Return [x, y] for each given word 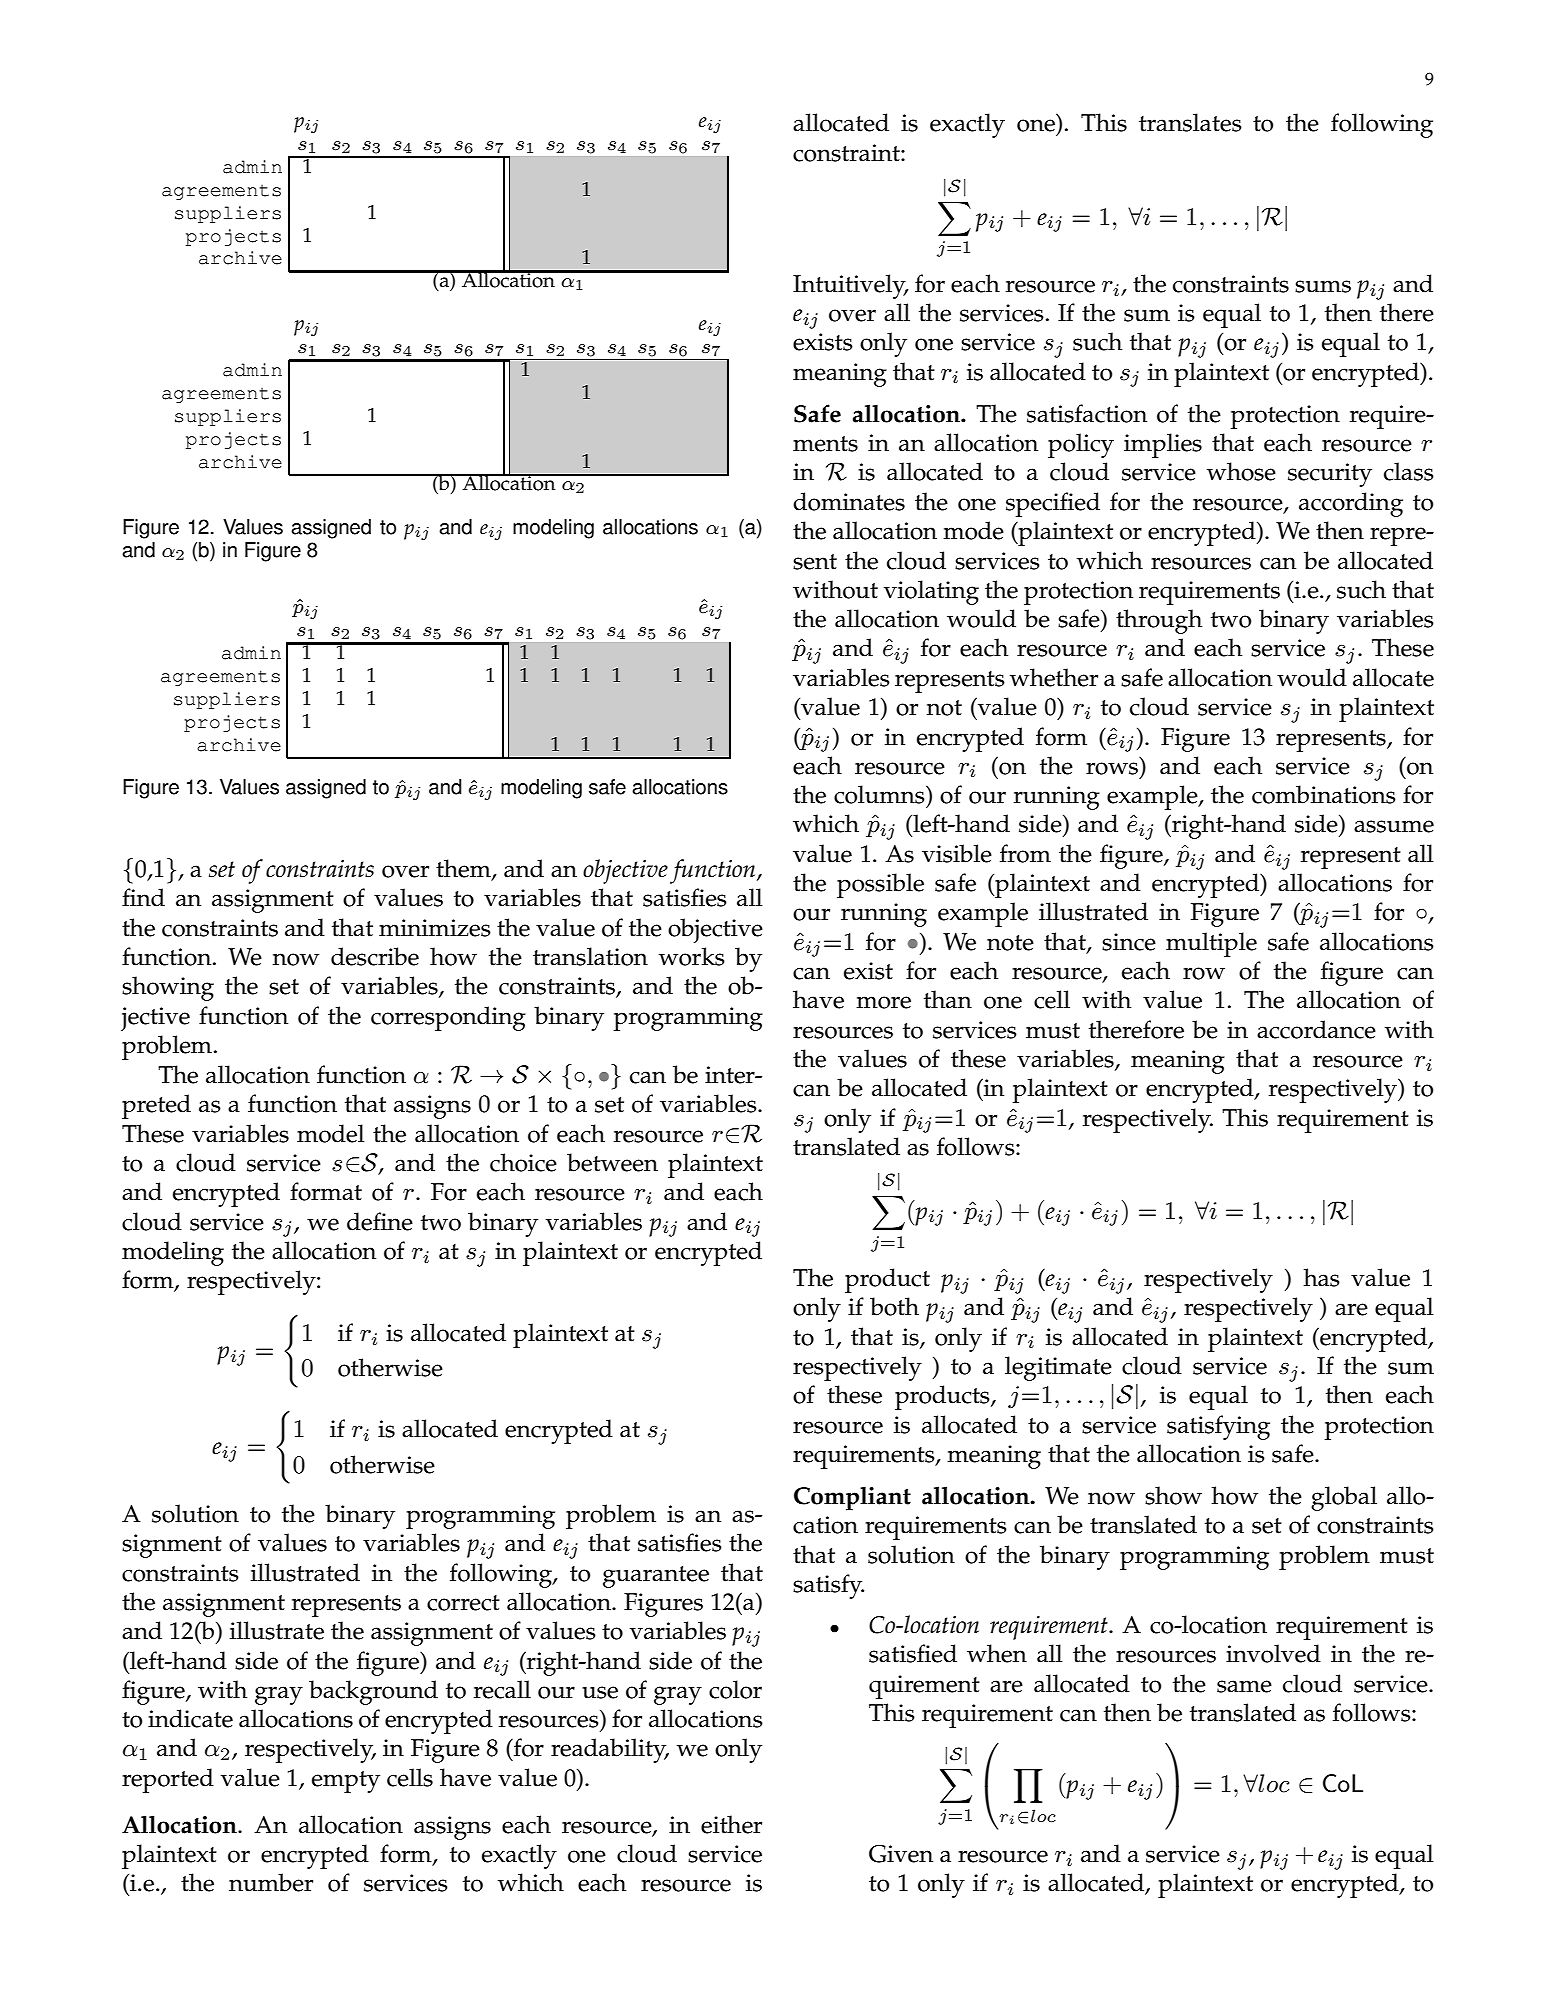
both [894, 1306]
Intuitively [850, 286]
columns [880, 794]
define [380, 1221]
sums [1323, 286]
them [464, 869]
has [1321, 1277]
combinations [1324, 794]
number [271, 1882]
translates [1190, 122]
